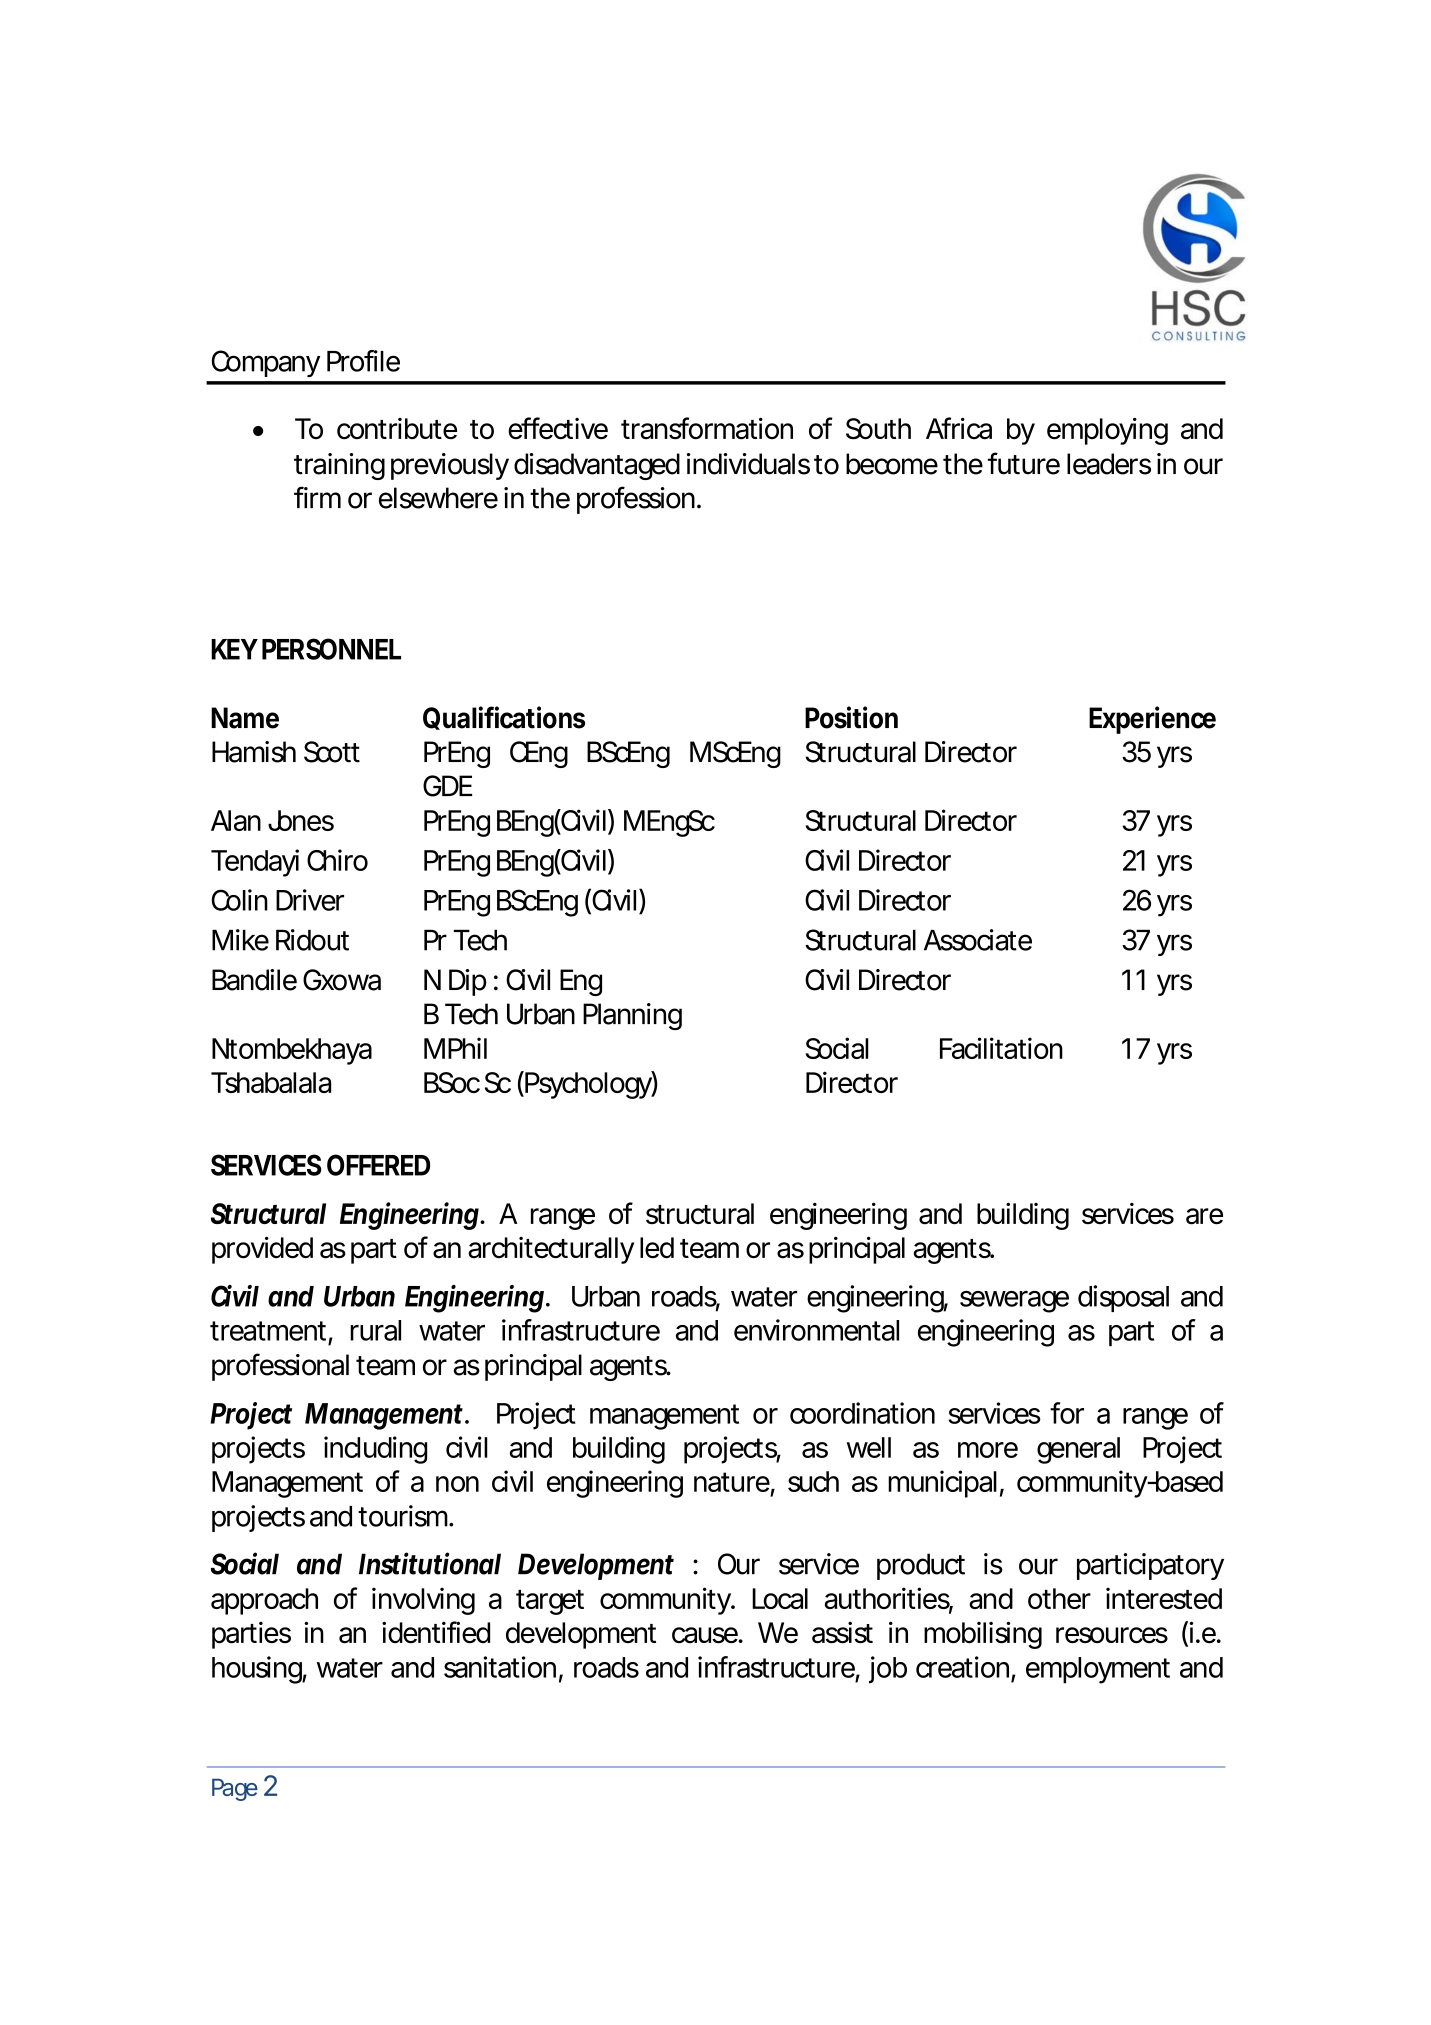  Describe the element at coordinates (842, 1633) in the image. I see `assist` at that location.
